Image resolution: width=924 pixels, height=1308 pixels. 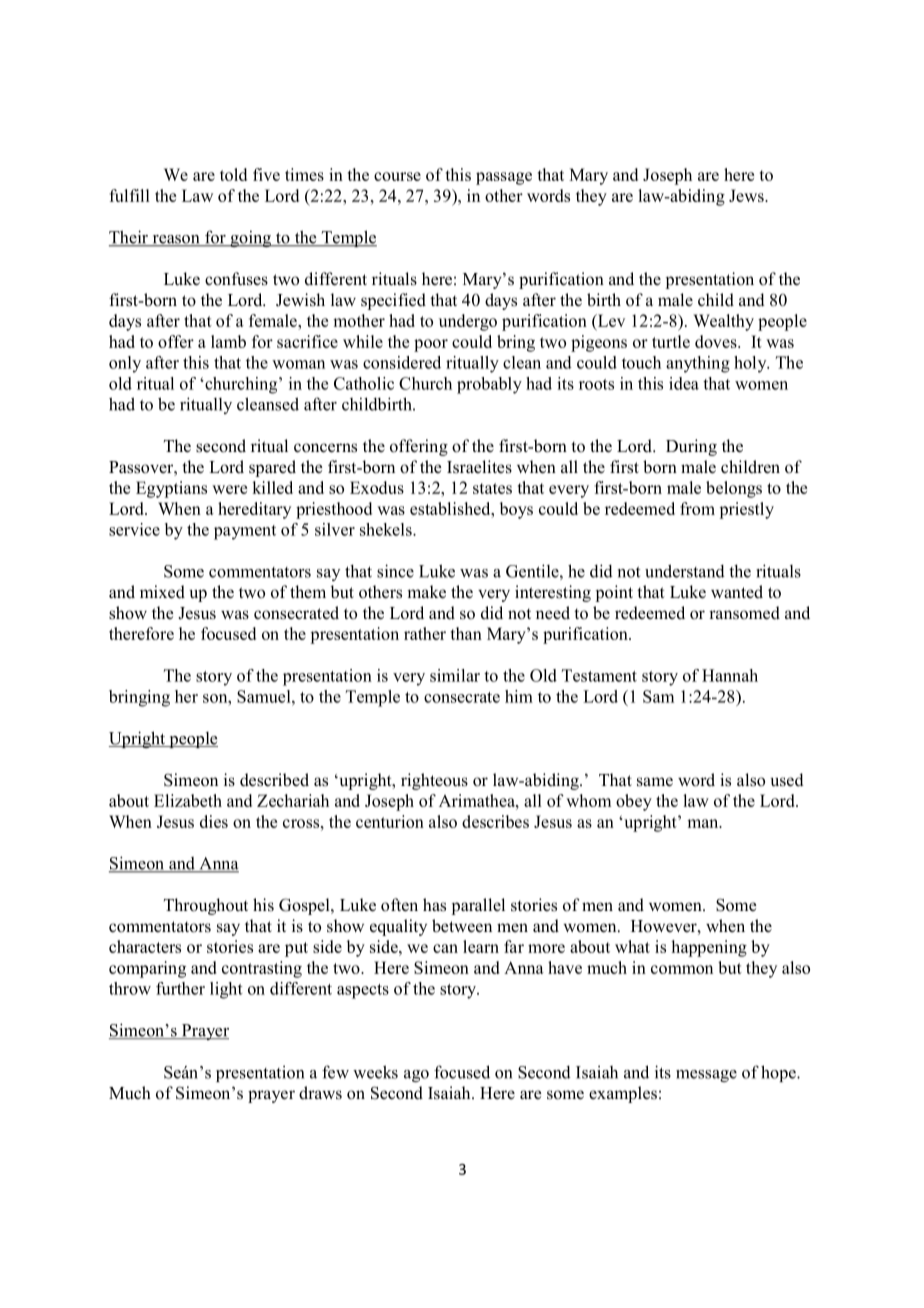 I want to click on states, so click(x=492, y=488).
